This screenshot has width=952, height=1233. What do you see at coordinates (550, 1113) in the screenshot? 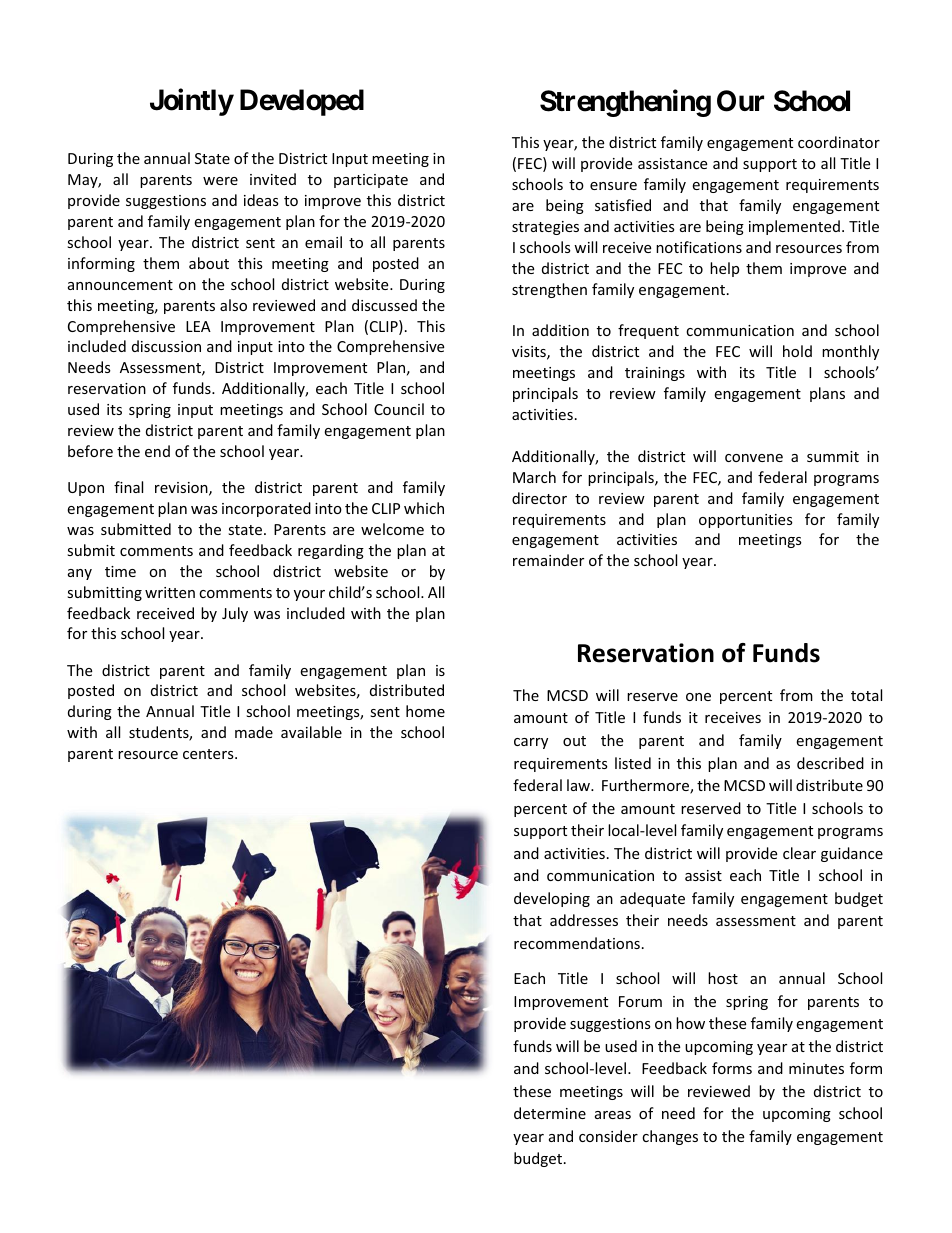
I see `determine` at bounding box center [550, 1113].
